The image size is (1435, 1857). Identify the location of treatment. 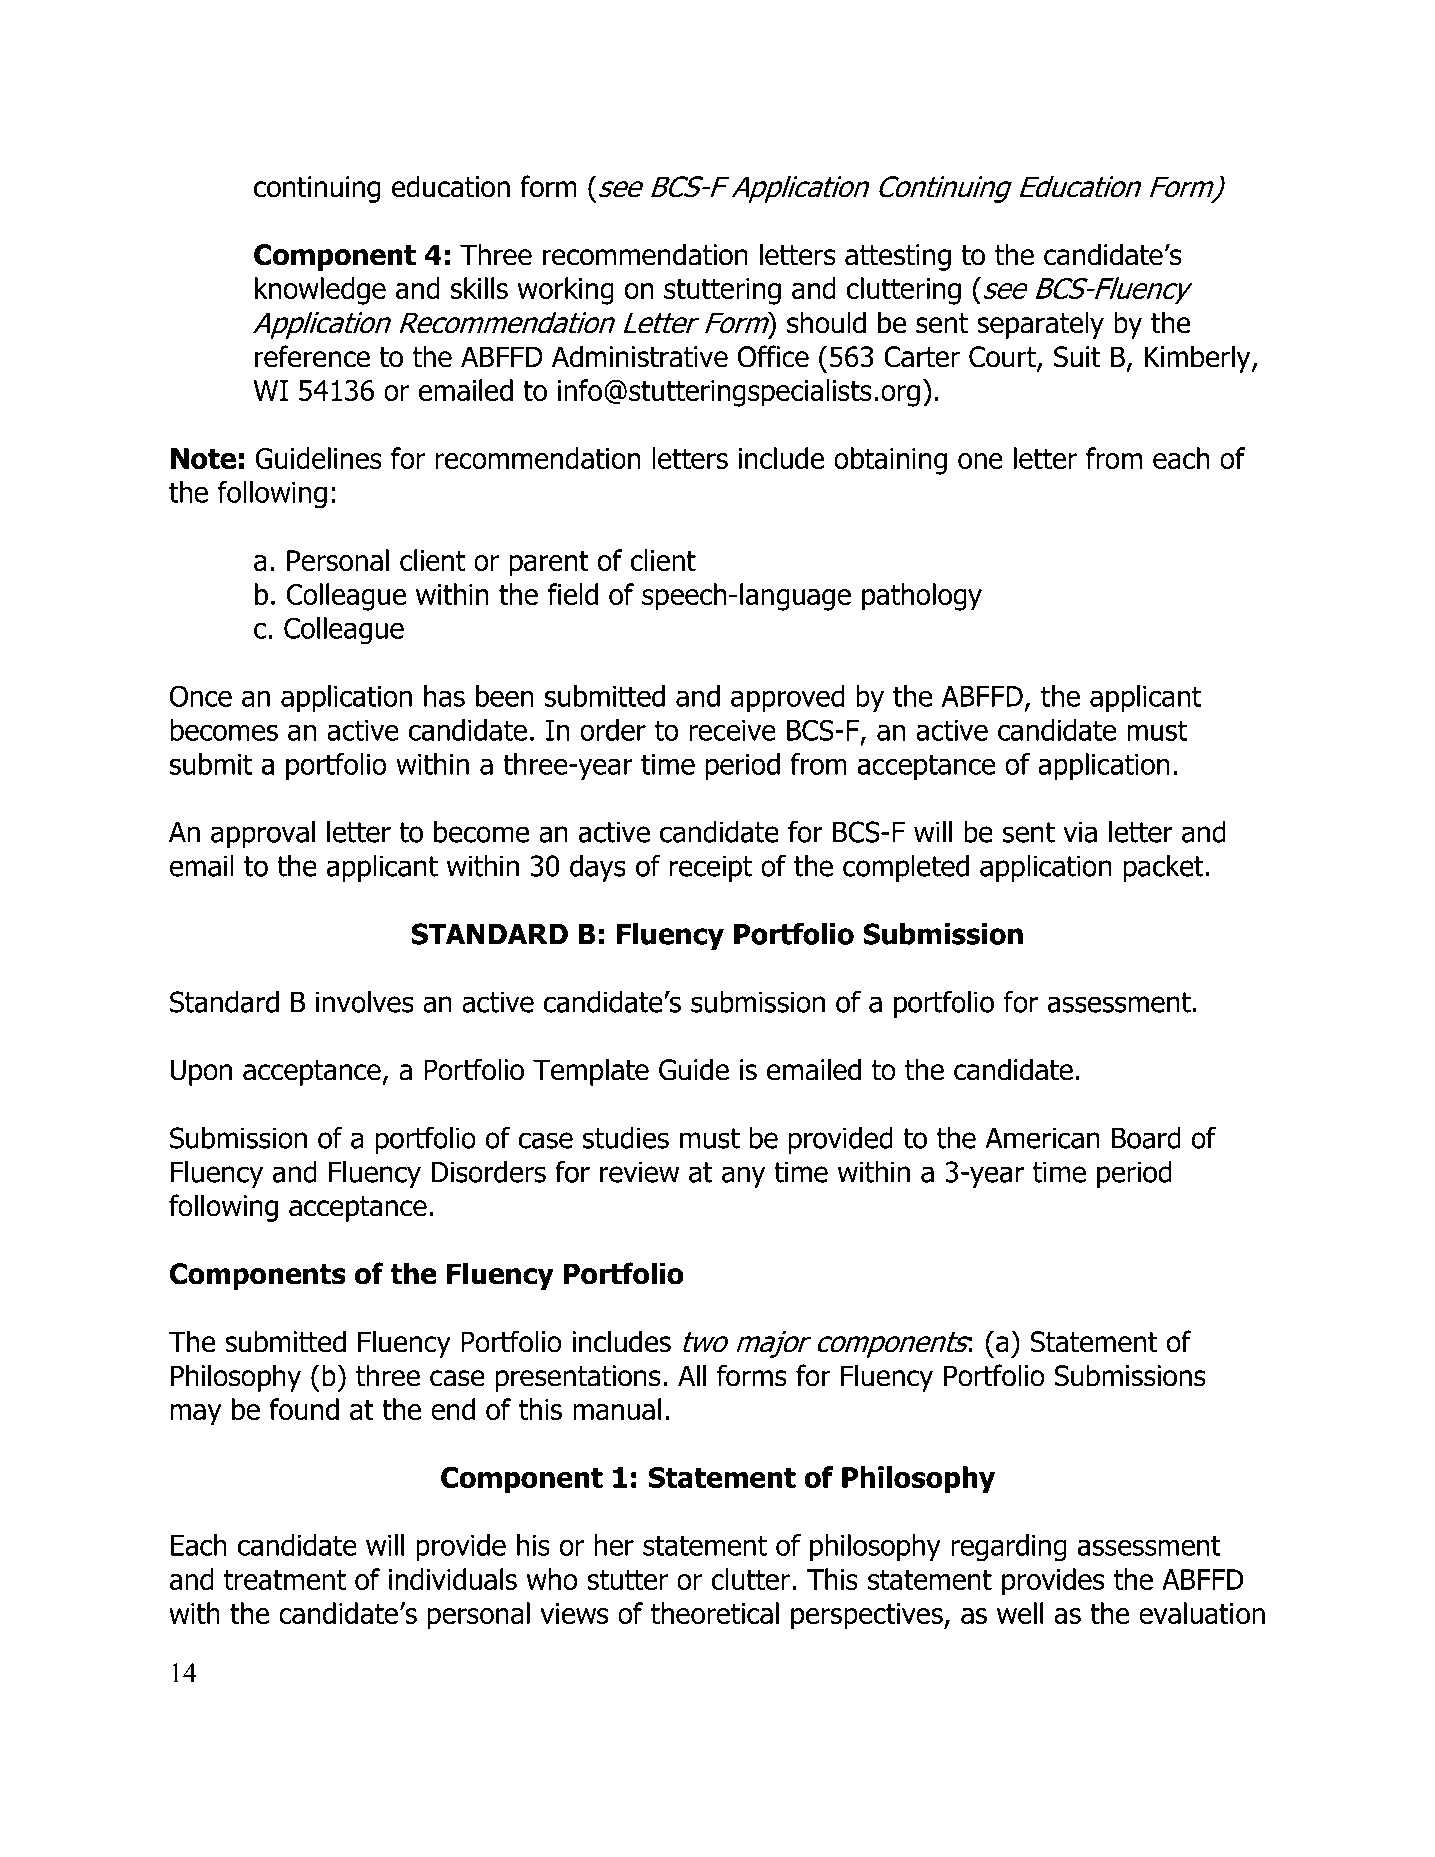
(285, 1580).
